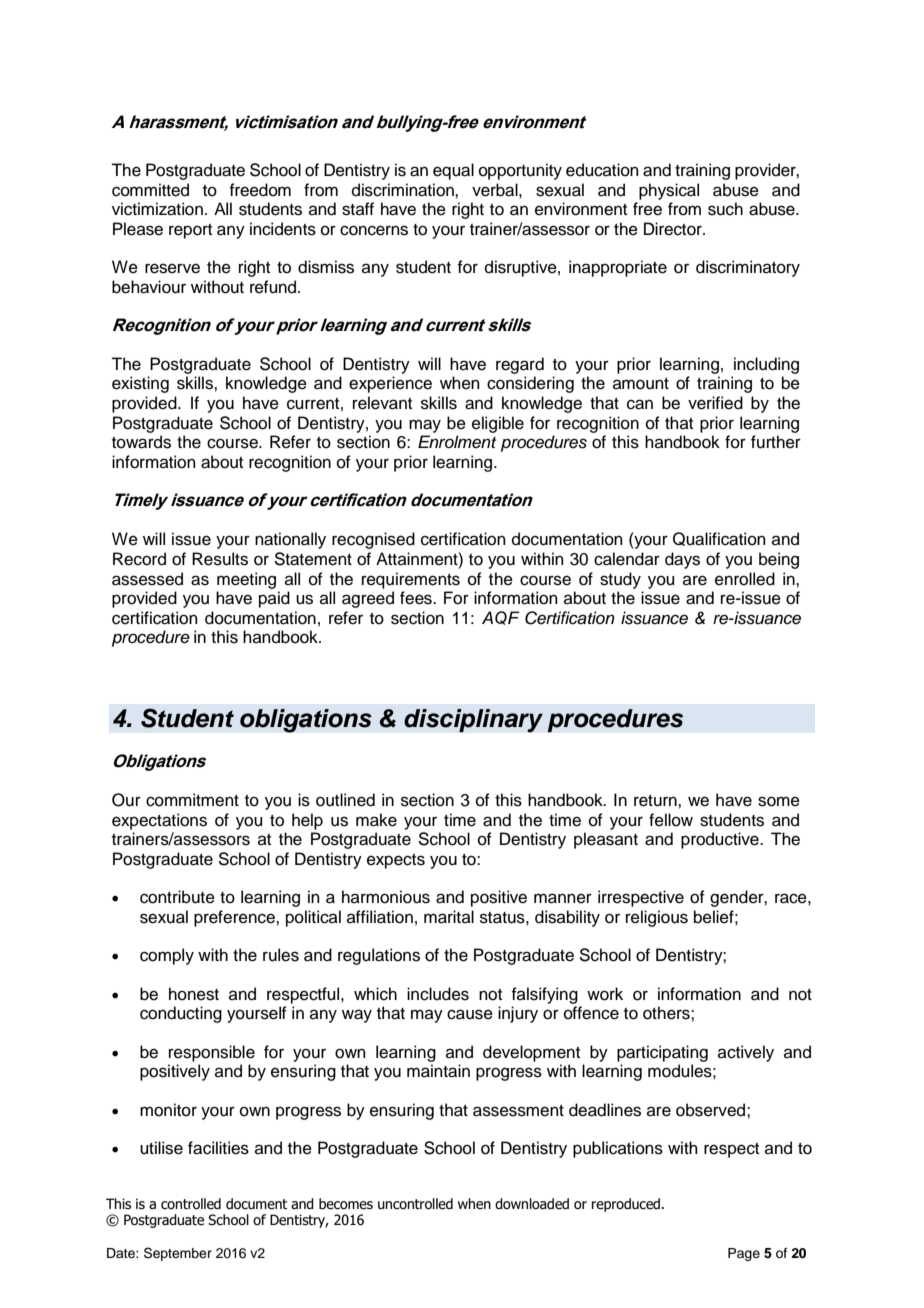 The width and height of the screenshot is (924, 1308). Describe the element at coordinates (453, 171) in the screenshot. I see `equal` at that location.
